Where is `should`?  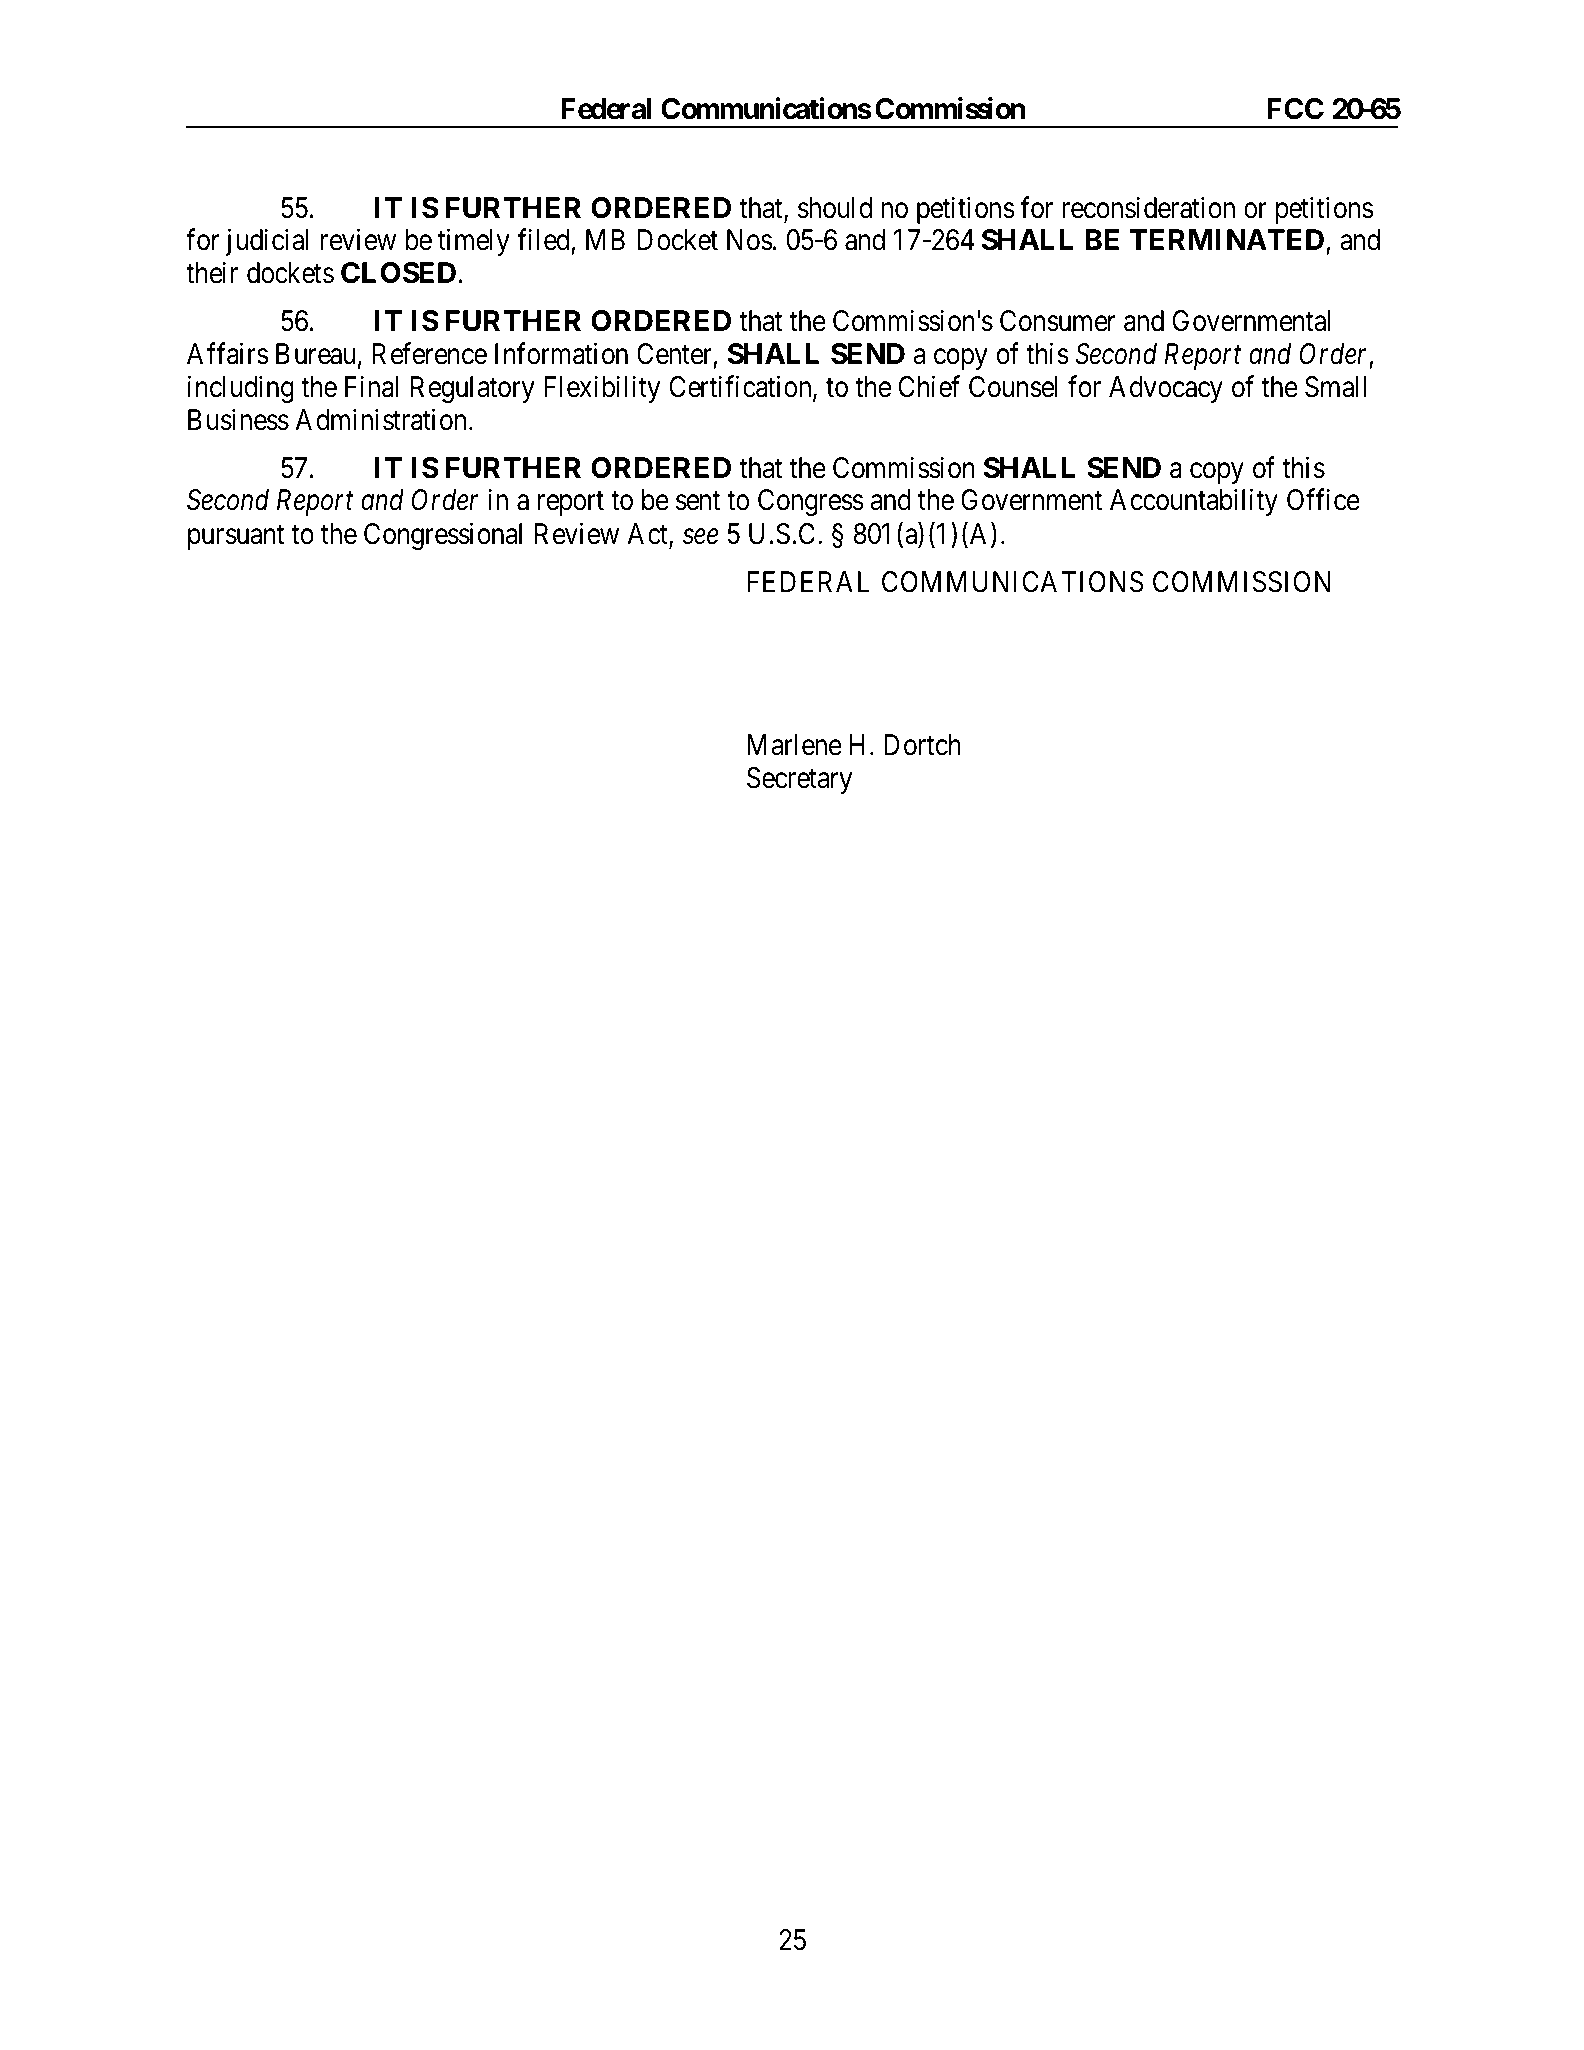 should is located at coordinates (835, 208).
